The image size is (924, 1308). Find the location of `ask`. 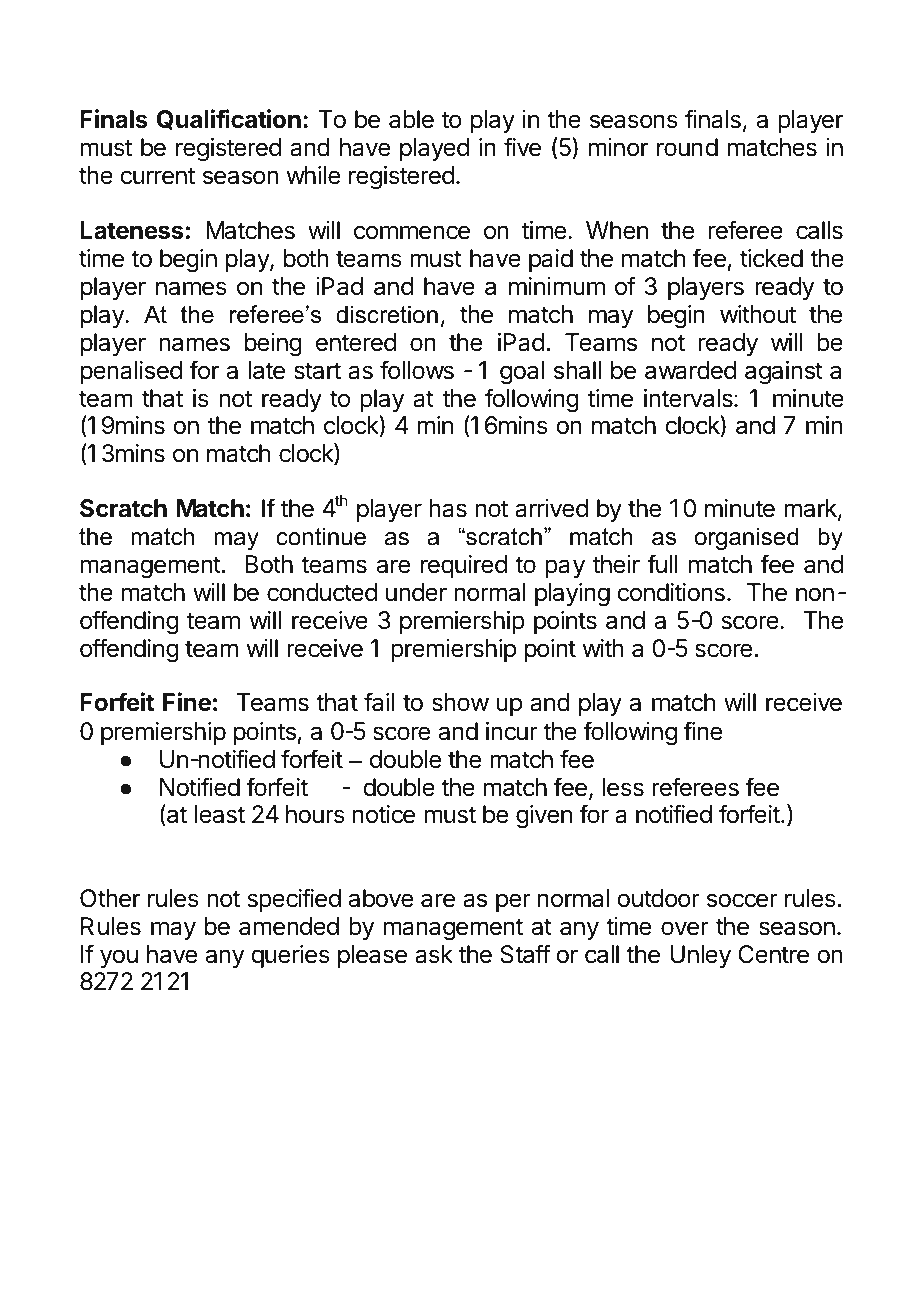

ask is located at coordinates (434, 954).
